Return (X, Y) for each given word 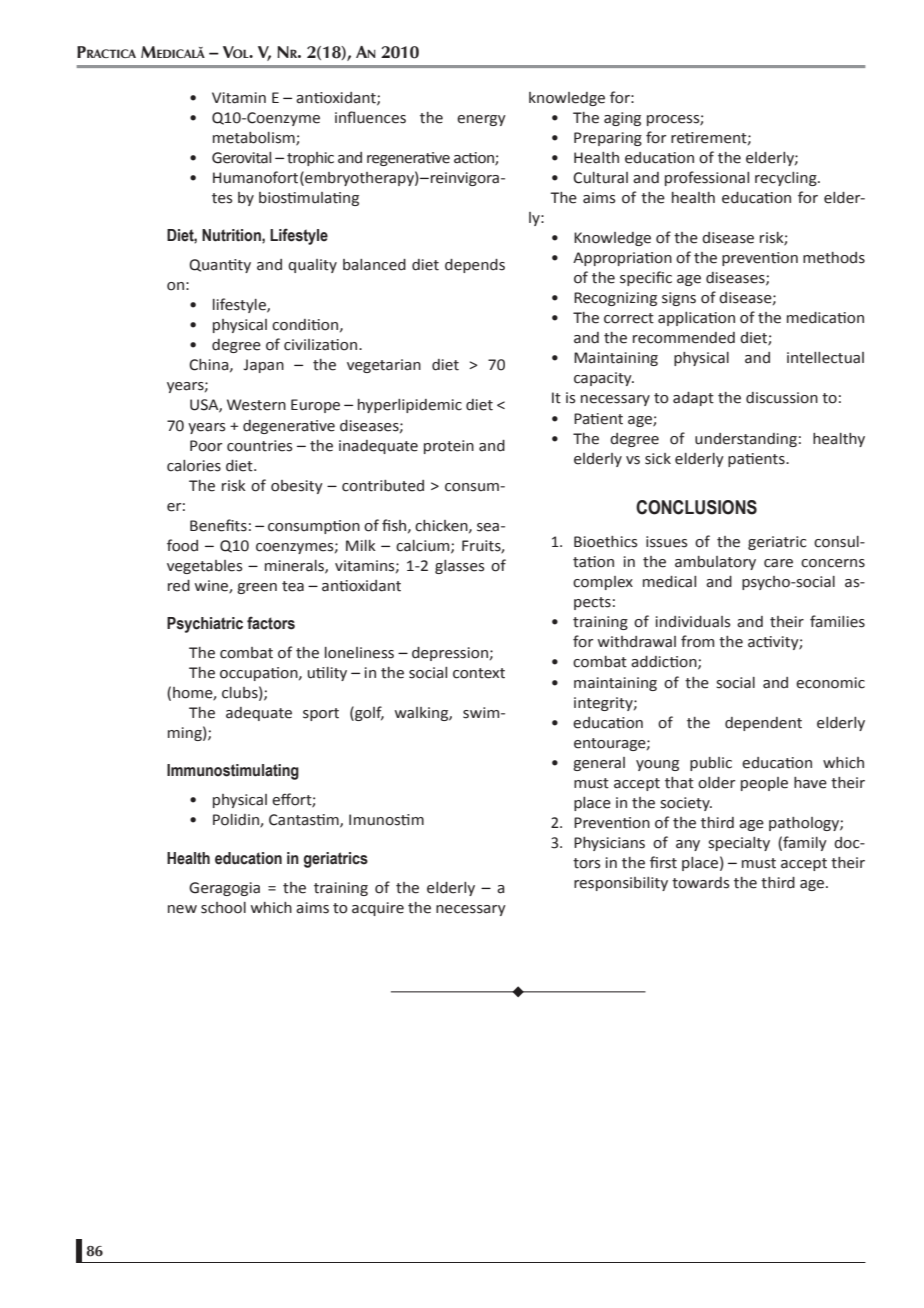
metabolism (255, 138)
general (599, 764)
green (257, 588)
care (778, 563)
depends (475, 266)
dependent (763, 724)
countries (259, 446)
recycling (787, 179)
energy (481, 120)
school (223, 908)
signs (679, 299)
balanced (374, 265)
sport (321, 714)
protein (449, 447)
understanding (746, 440)
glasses (459, 567)
